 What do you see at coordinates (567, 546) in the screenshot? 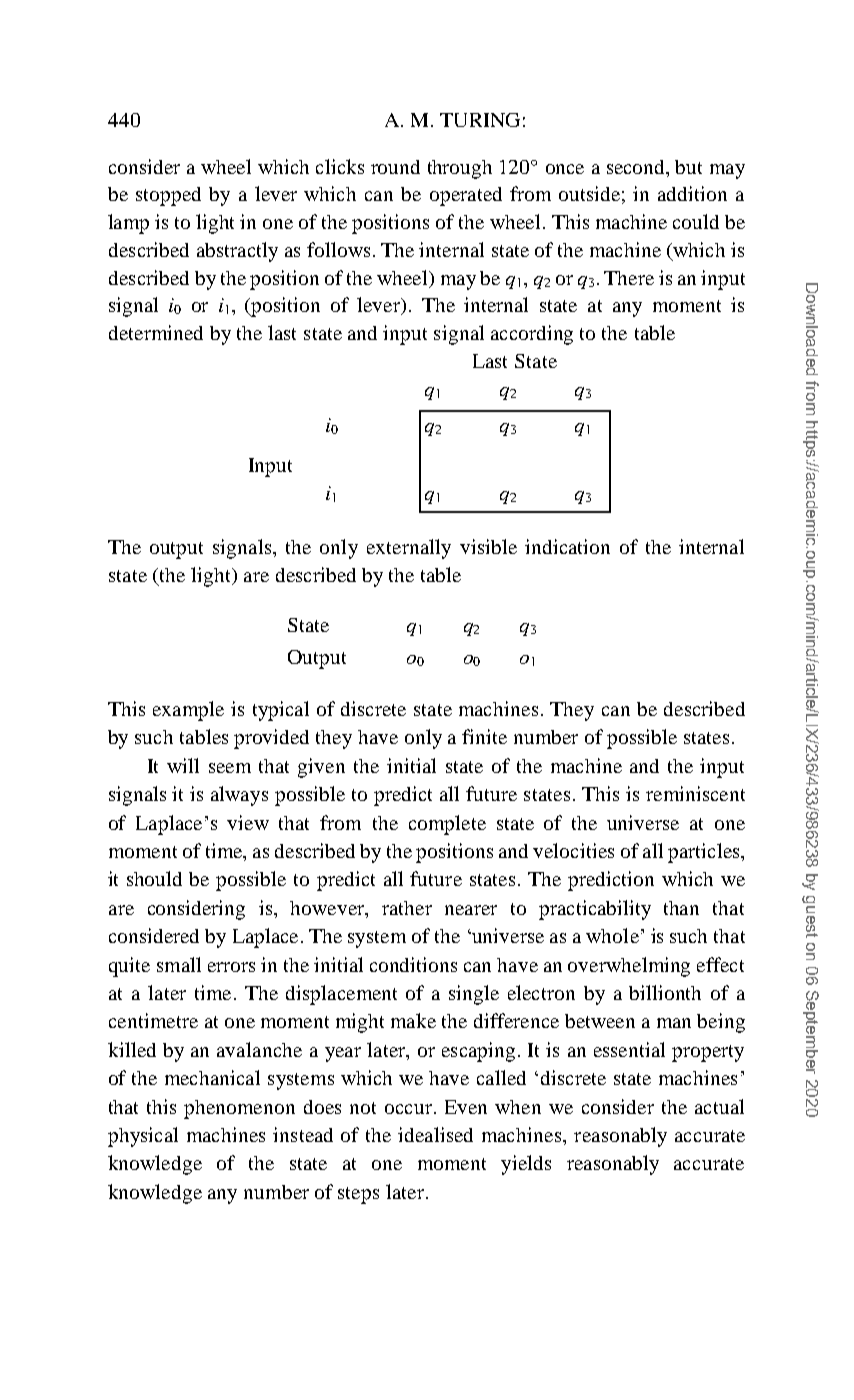
I see `indication` at bounding box center [567, 546].
